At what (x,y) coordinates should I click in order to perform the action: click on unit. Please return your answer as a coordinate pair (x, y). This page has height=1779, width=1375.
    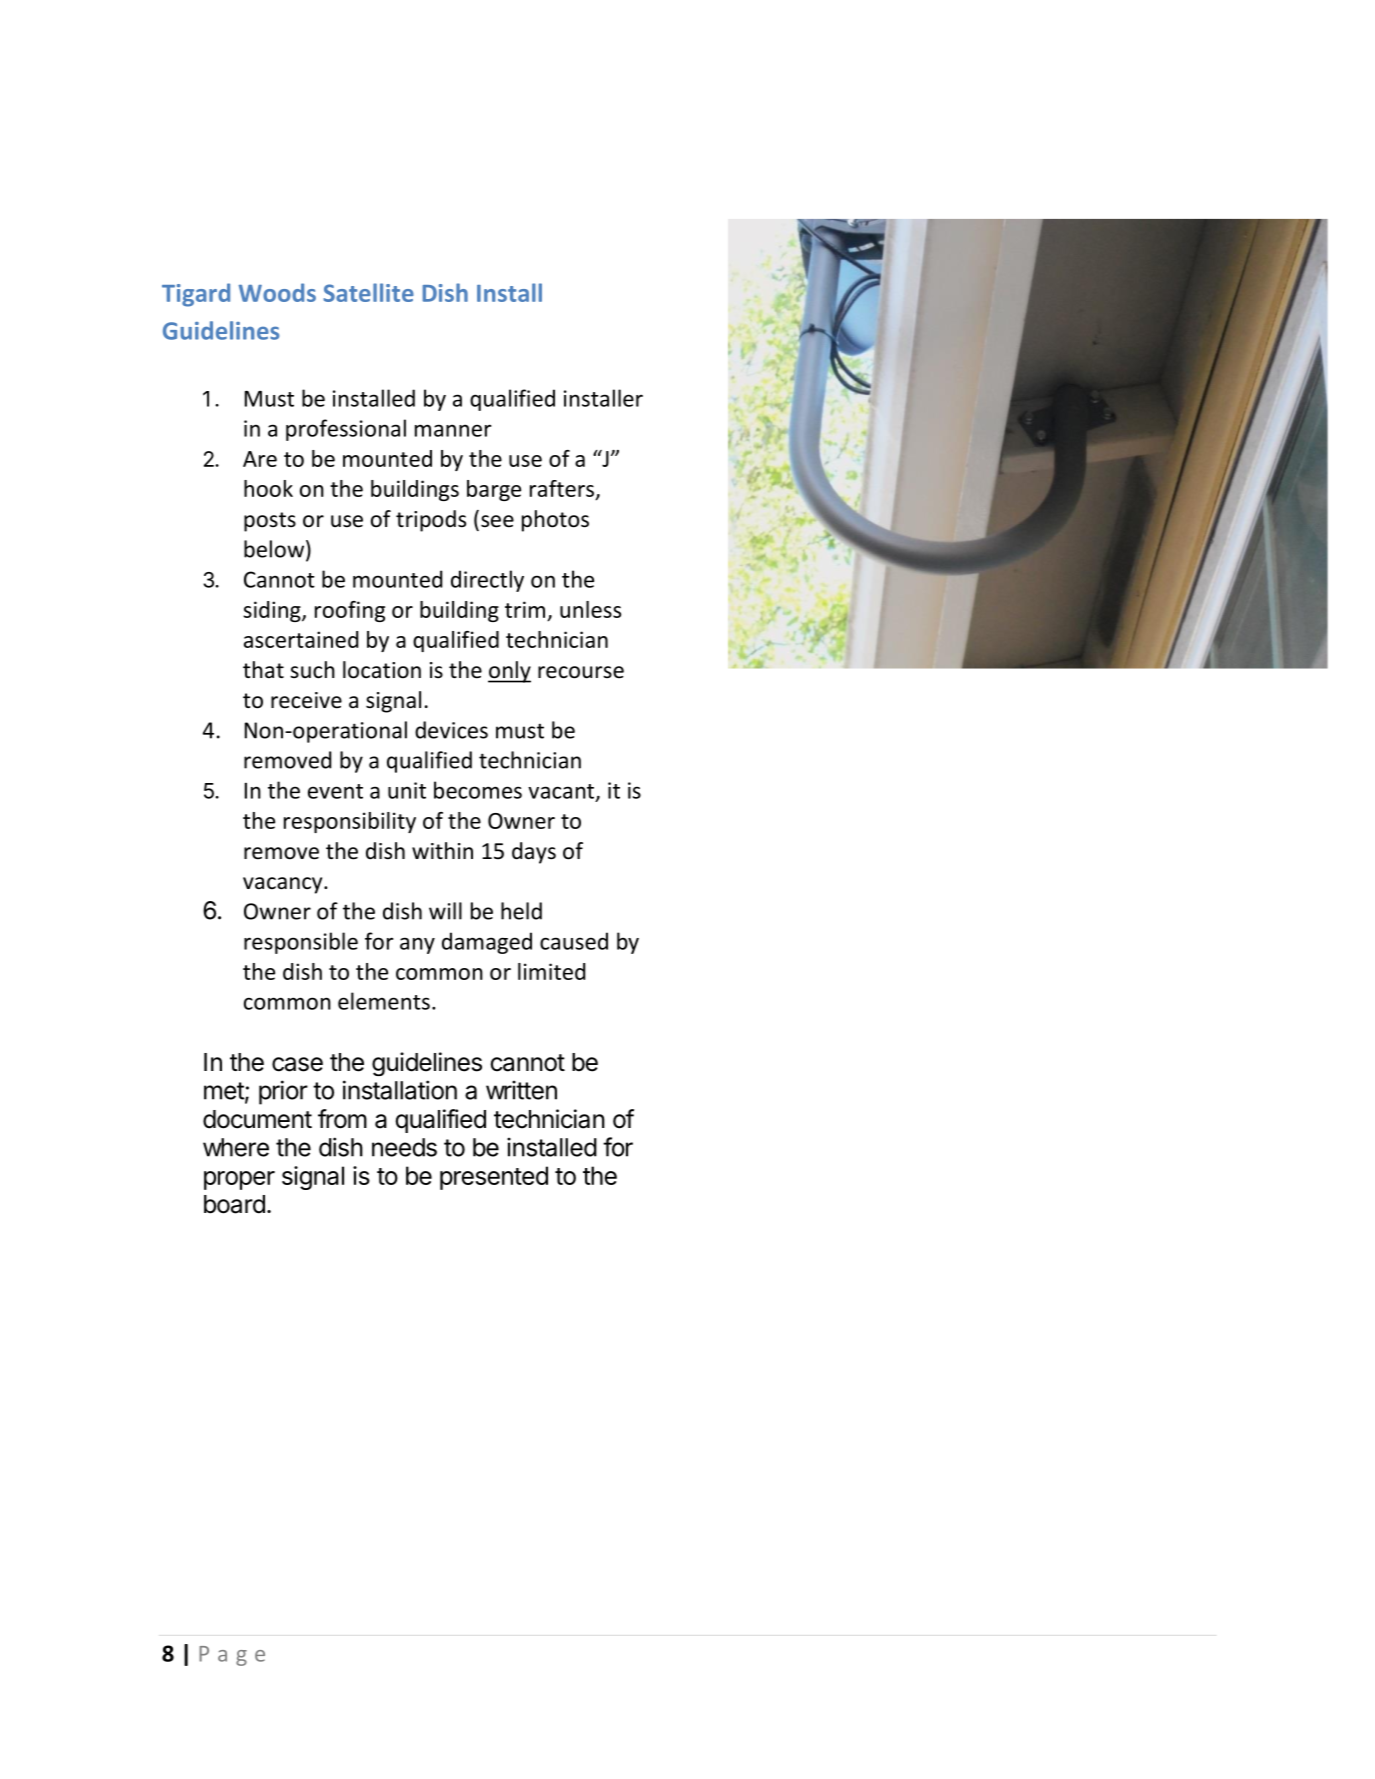
    Looking at the image, I should click on (407, 790).
